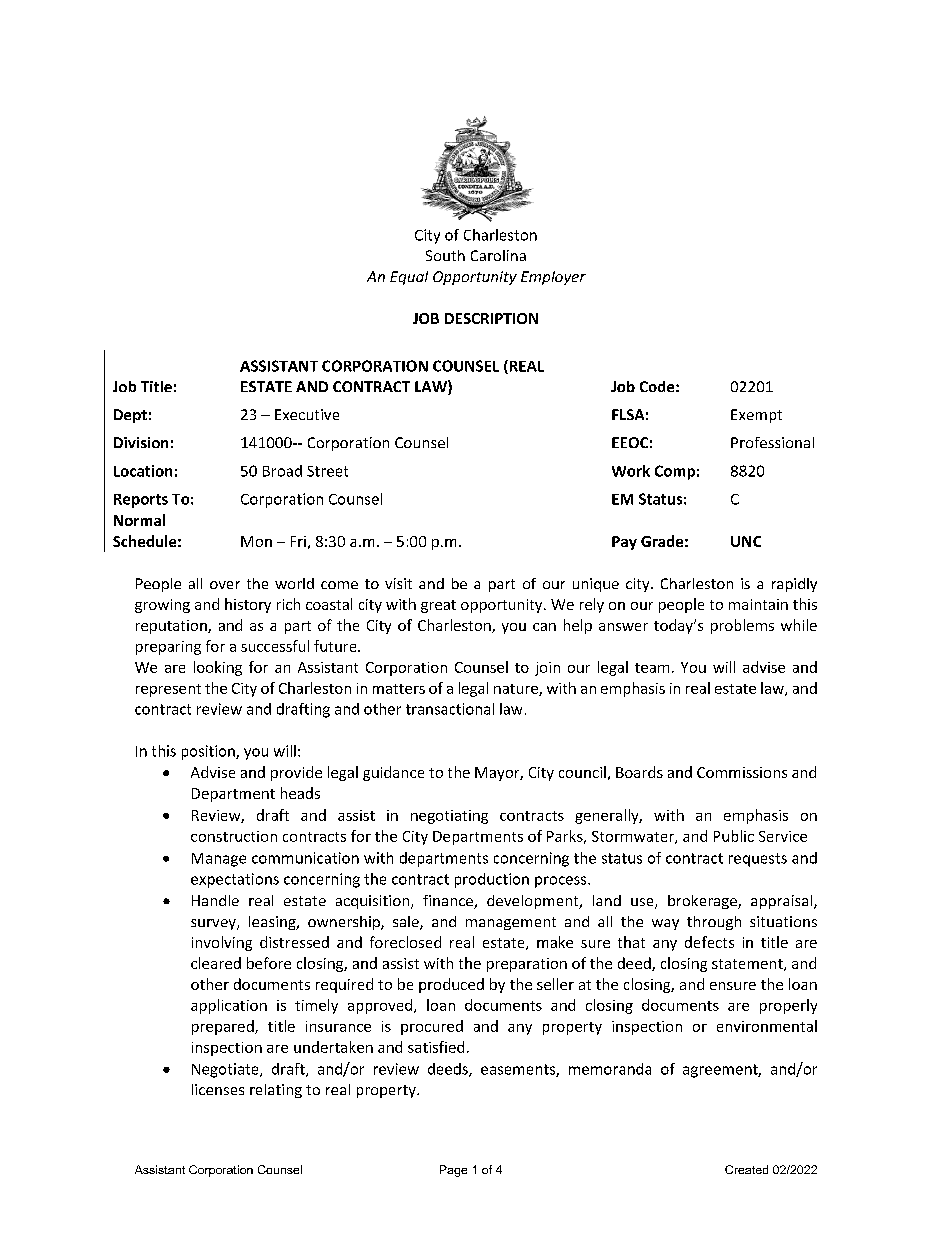 The image size is (952, 1233). I want to click on Equal, so click(409, 278).
